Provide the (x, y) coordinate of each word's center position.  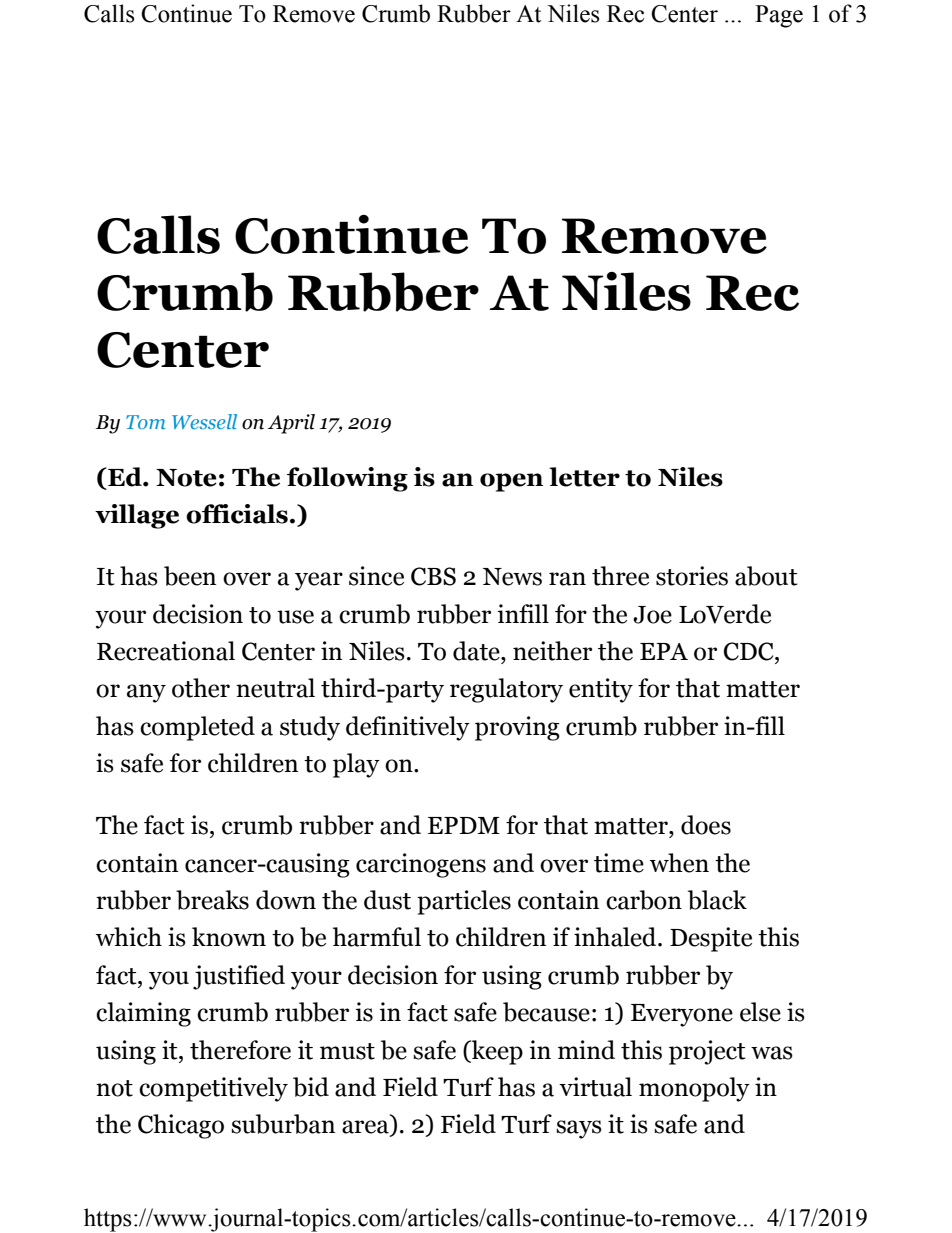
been (190, 576)
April (291, 424)
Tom (145, 422)
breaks (212, 900)
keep (496, 1052)
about (766, 576)
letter (584, 477)
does (706, 825)
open (511, 482)
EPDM (464, 825)
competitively (213, 1089)
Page (779, 16)
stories (692, 576)
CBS (433, 576)
